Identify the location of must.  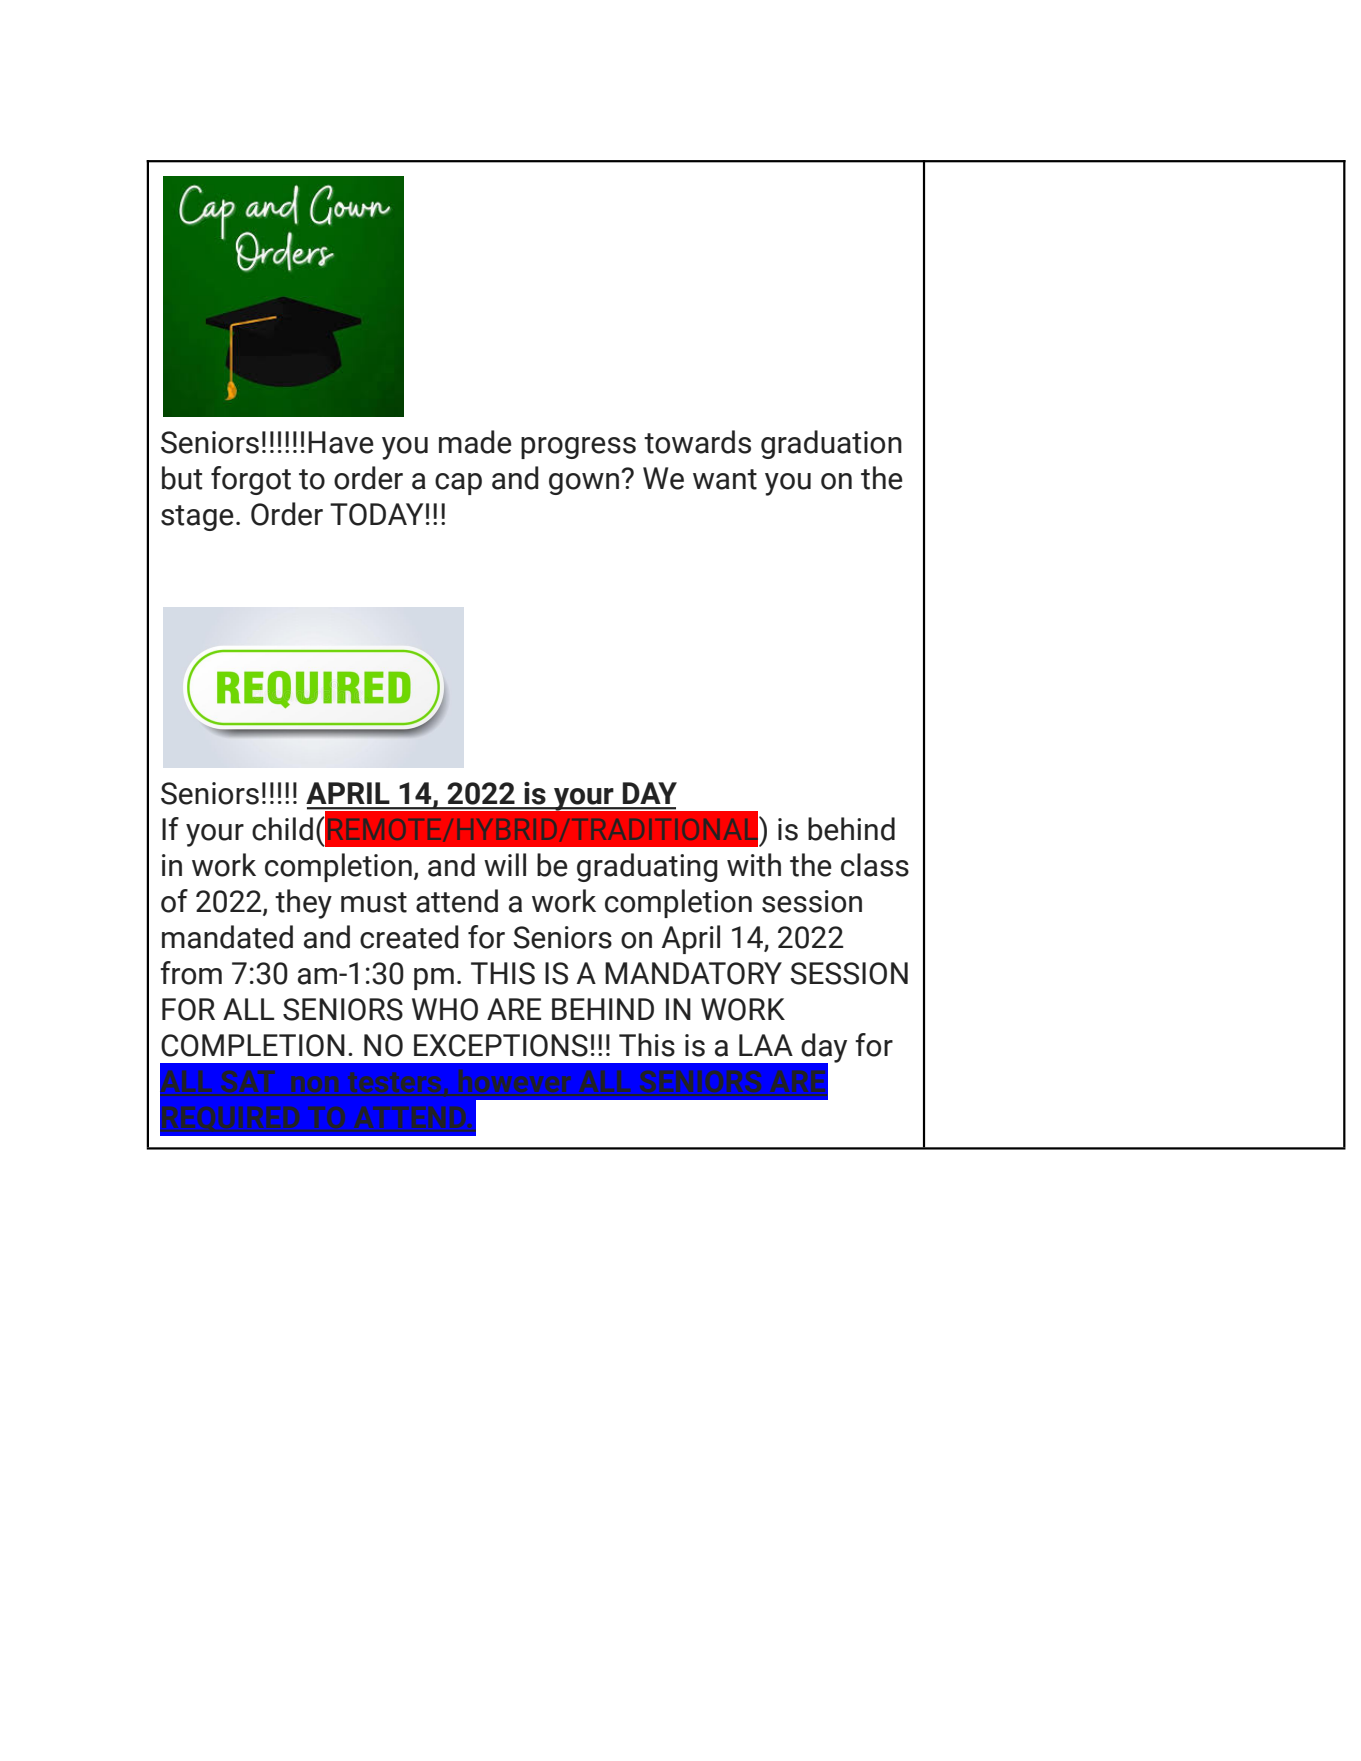
(374, 902).
